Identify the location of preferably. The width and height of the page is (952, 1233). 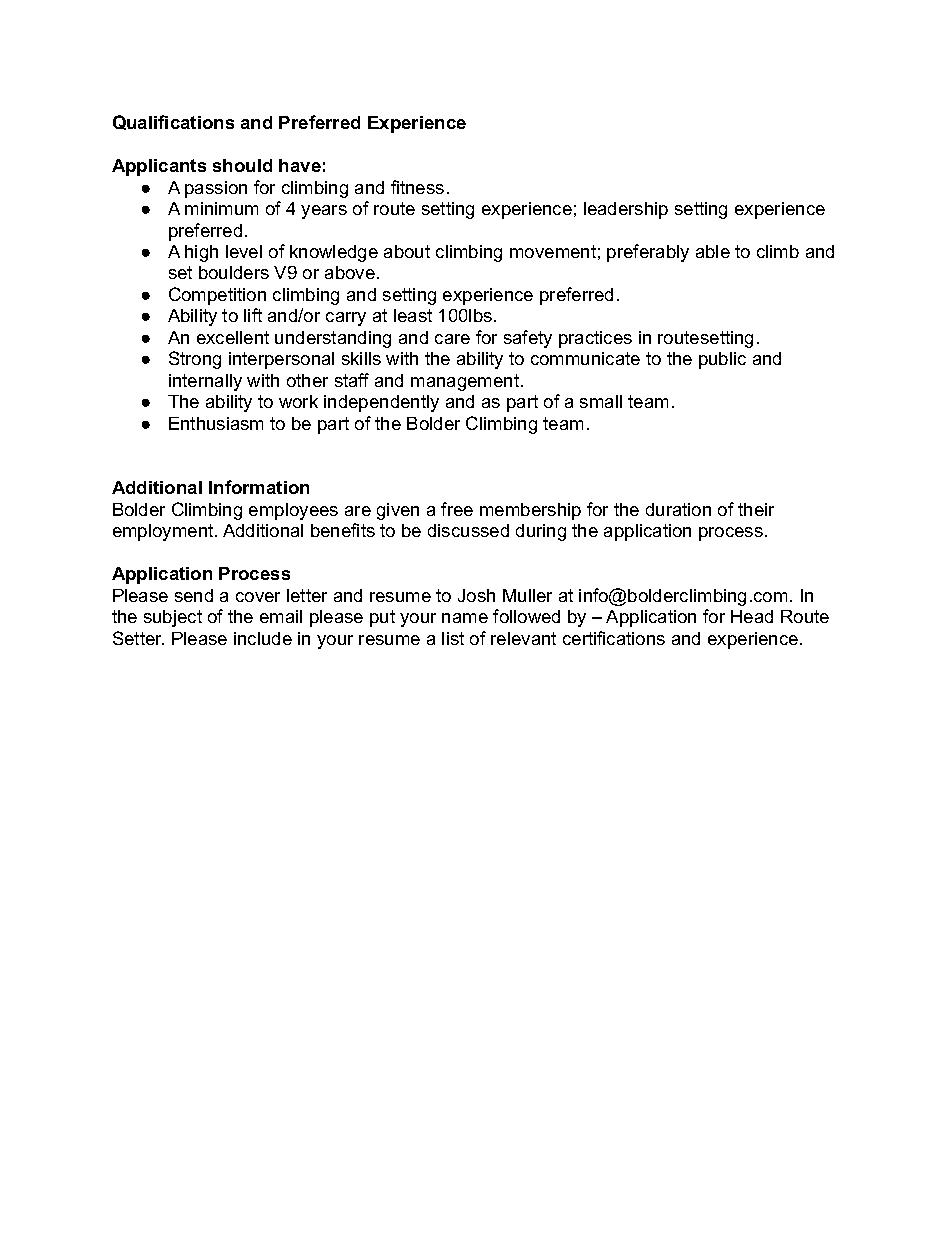
(648, 253).
